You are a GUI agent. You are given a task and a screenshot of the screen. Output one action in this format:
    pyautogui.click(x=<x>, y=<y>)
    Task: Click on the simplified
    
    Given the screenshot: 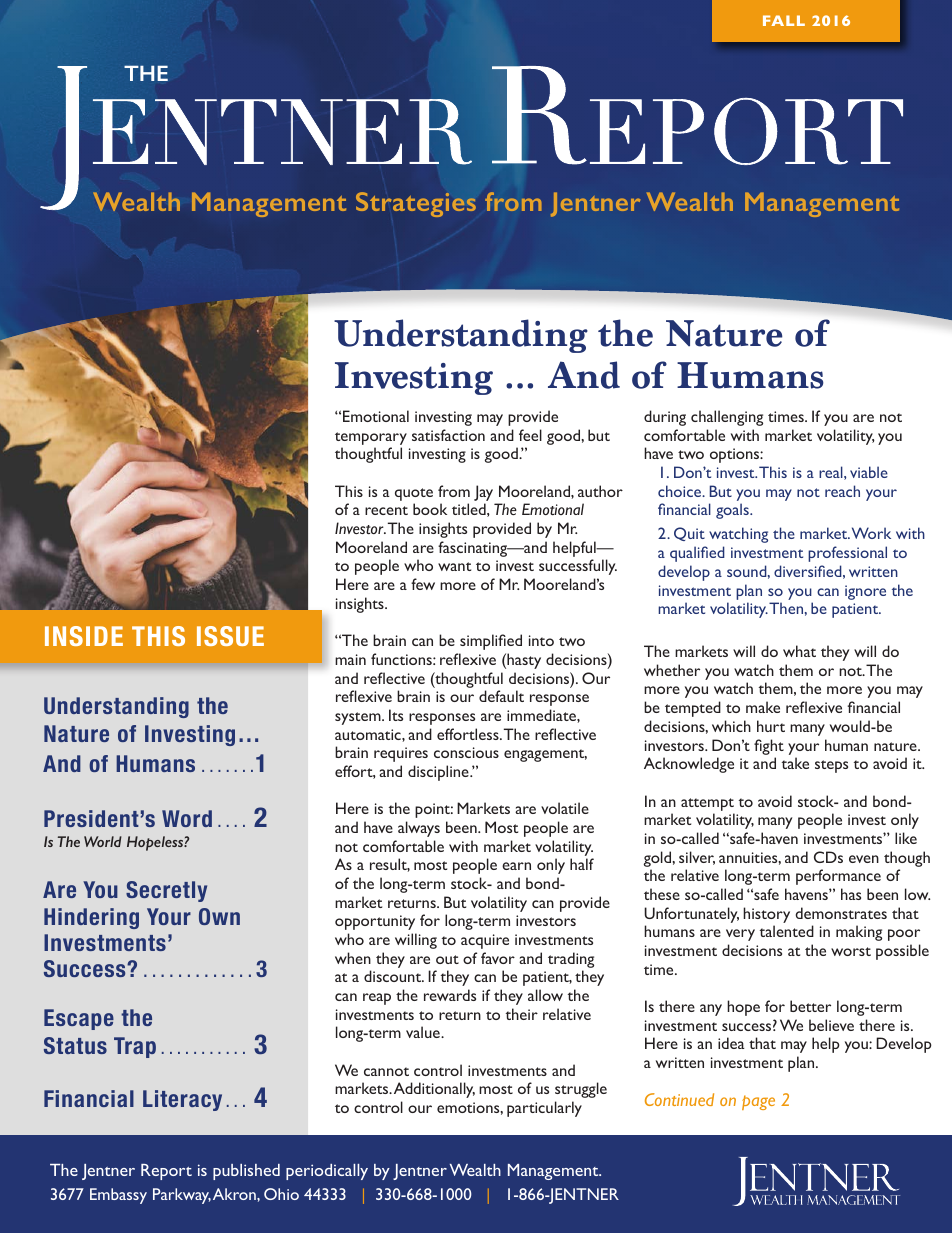 What is the action you would take?
    pyautogui.click(x=491, y=642)
